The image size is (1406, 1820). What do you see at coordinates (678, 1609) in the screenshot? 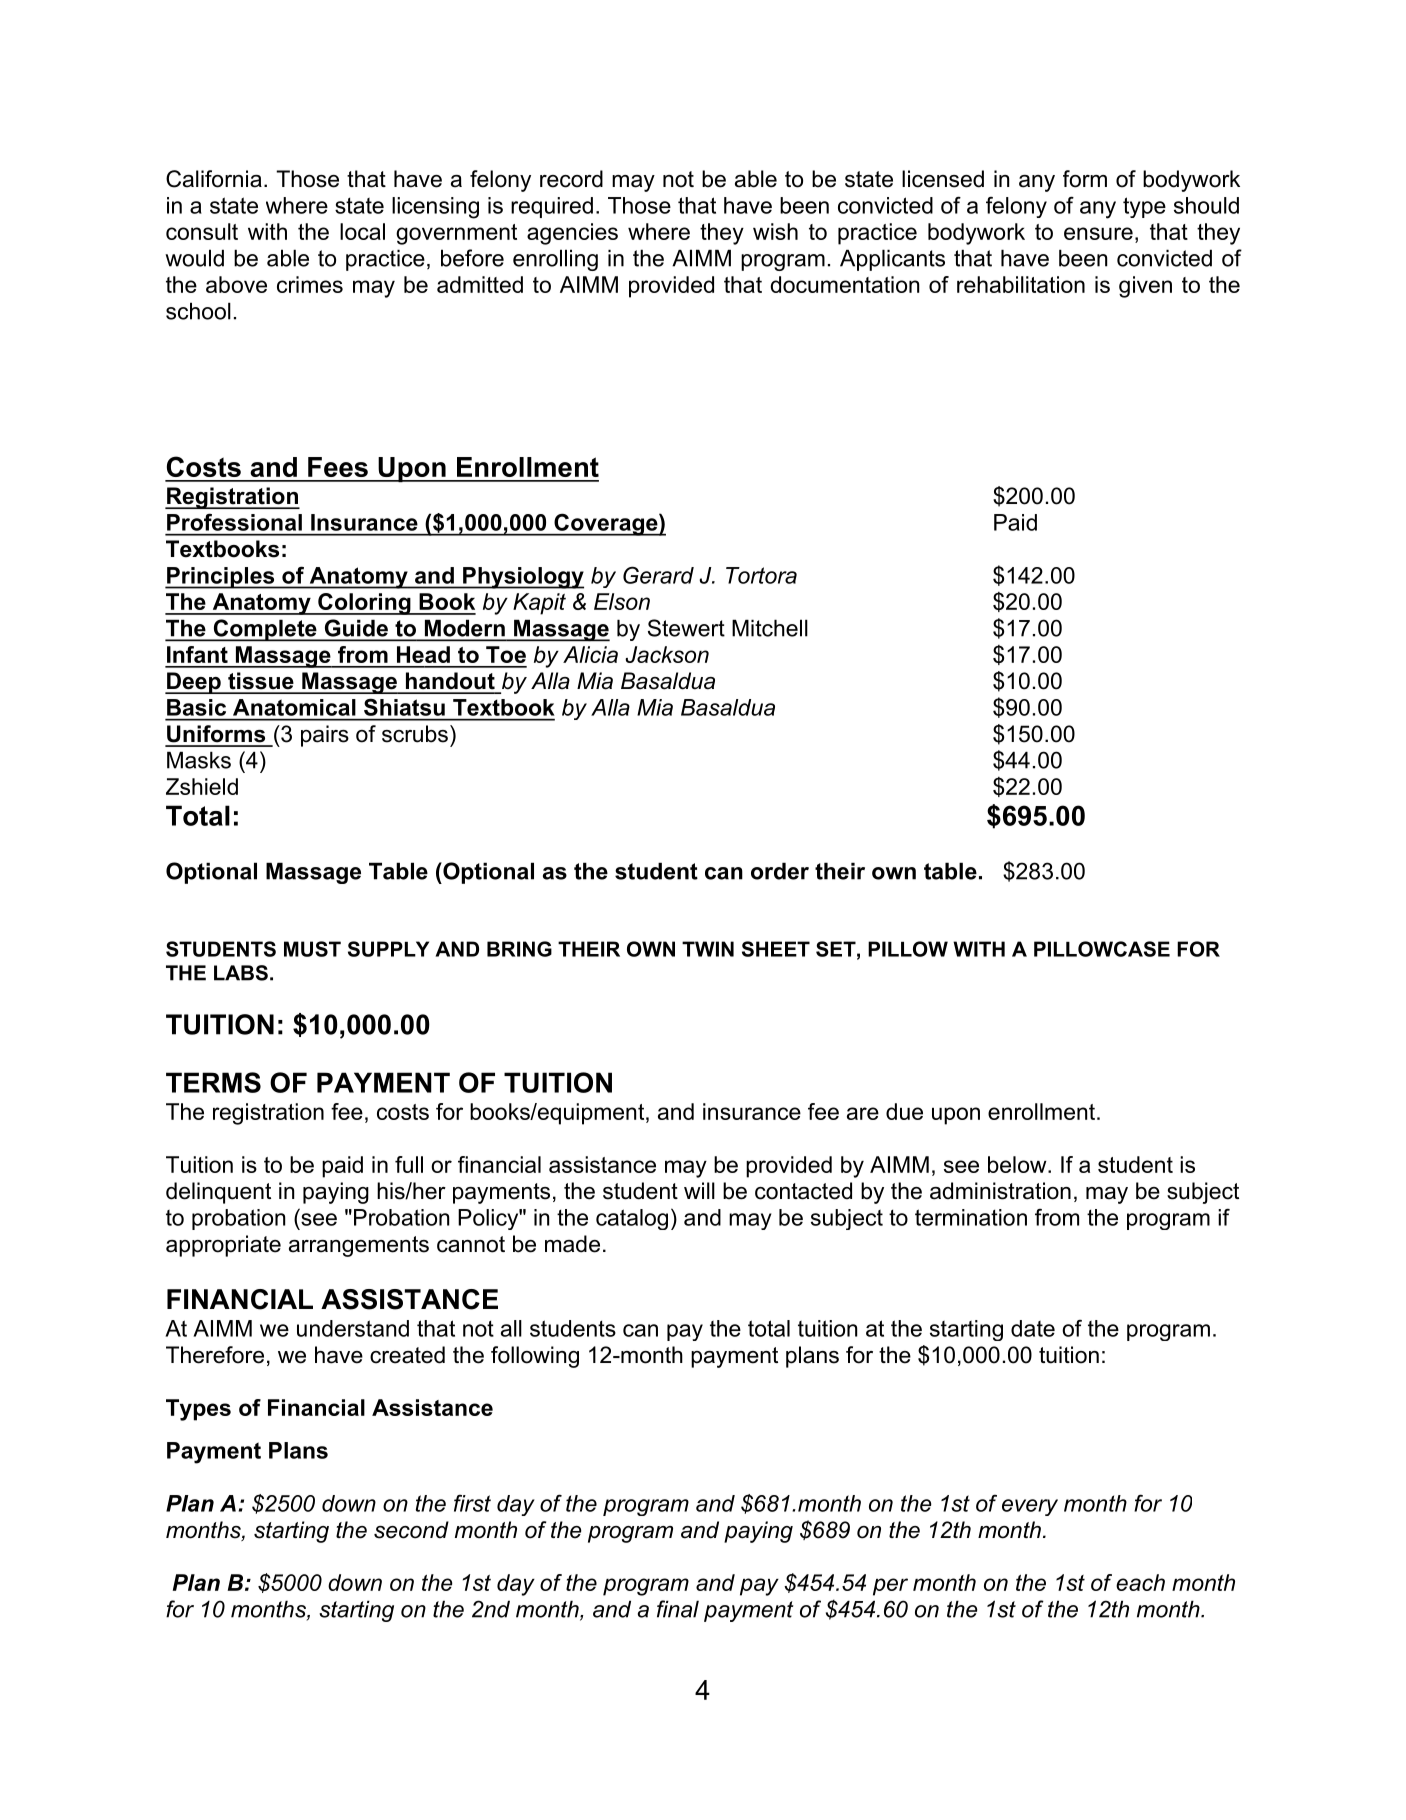
I see `final` at bounding box center [678, 1609].
